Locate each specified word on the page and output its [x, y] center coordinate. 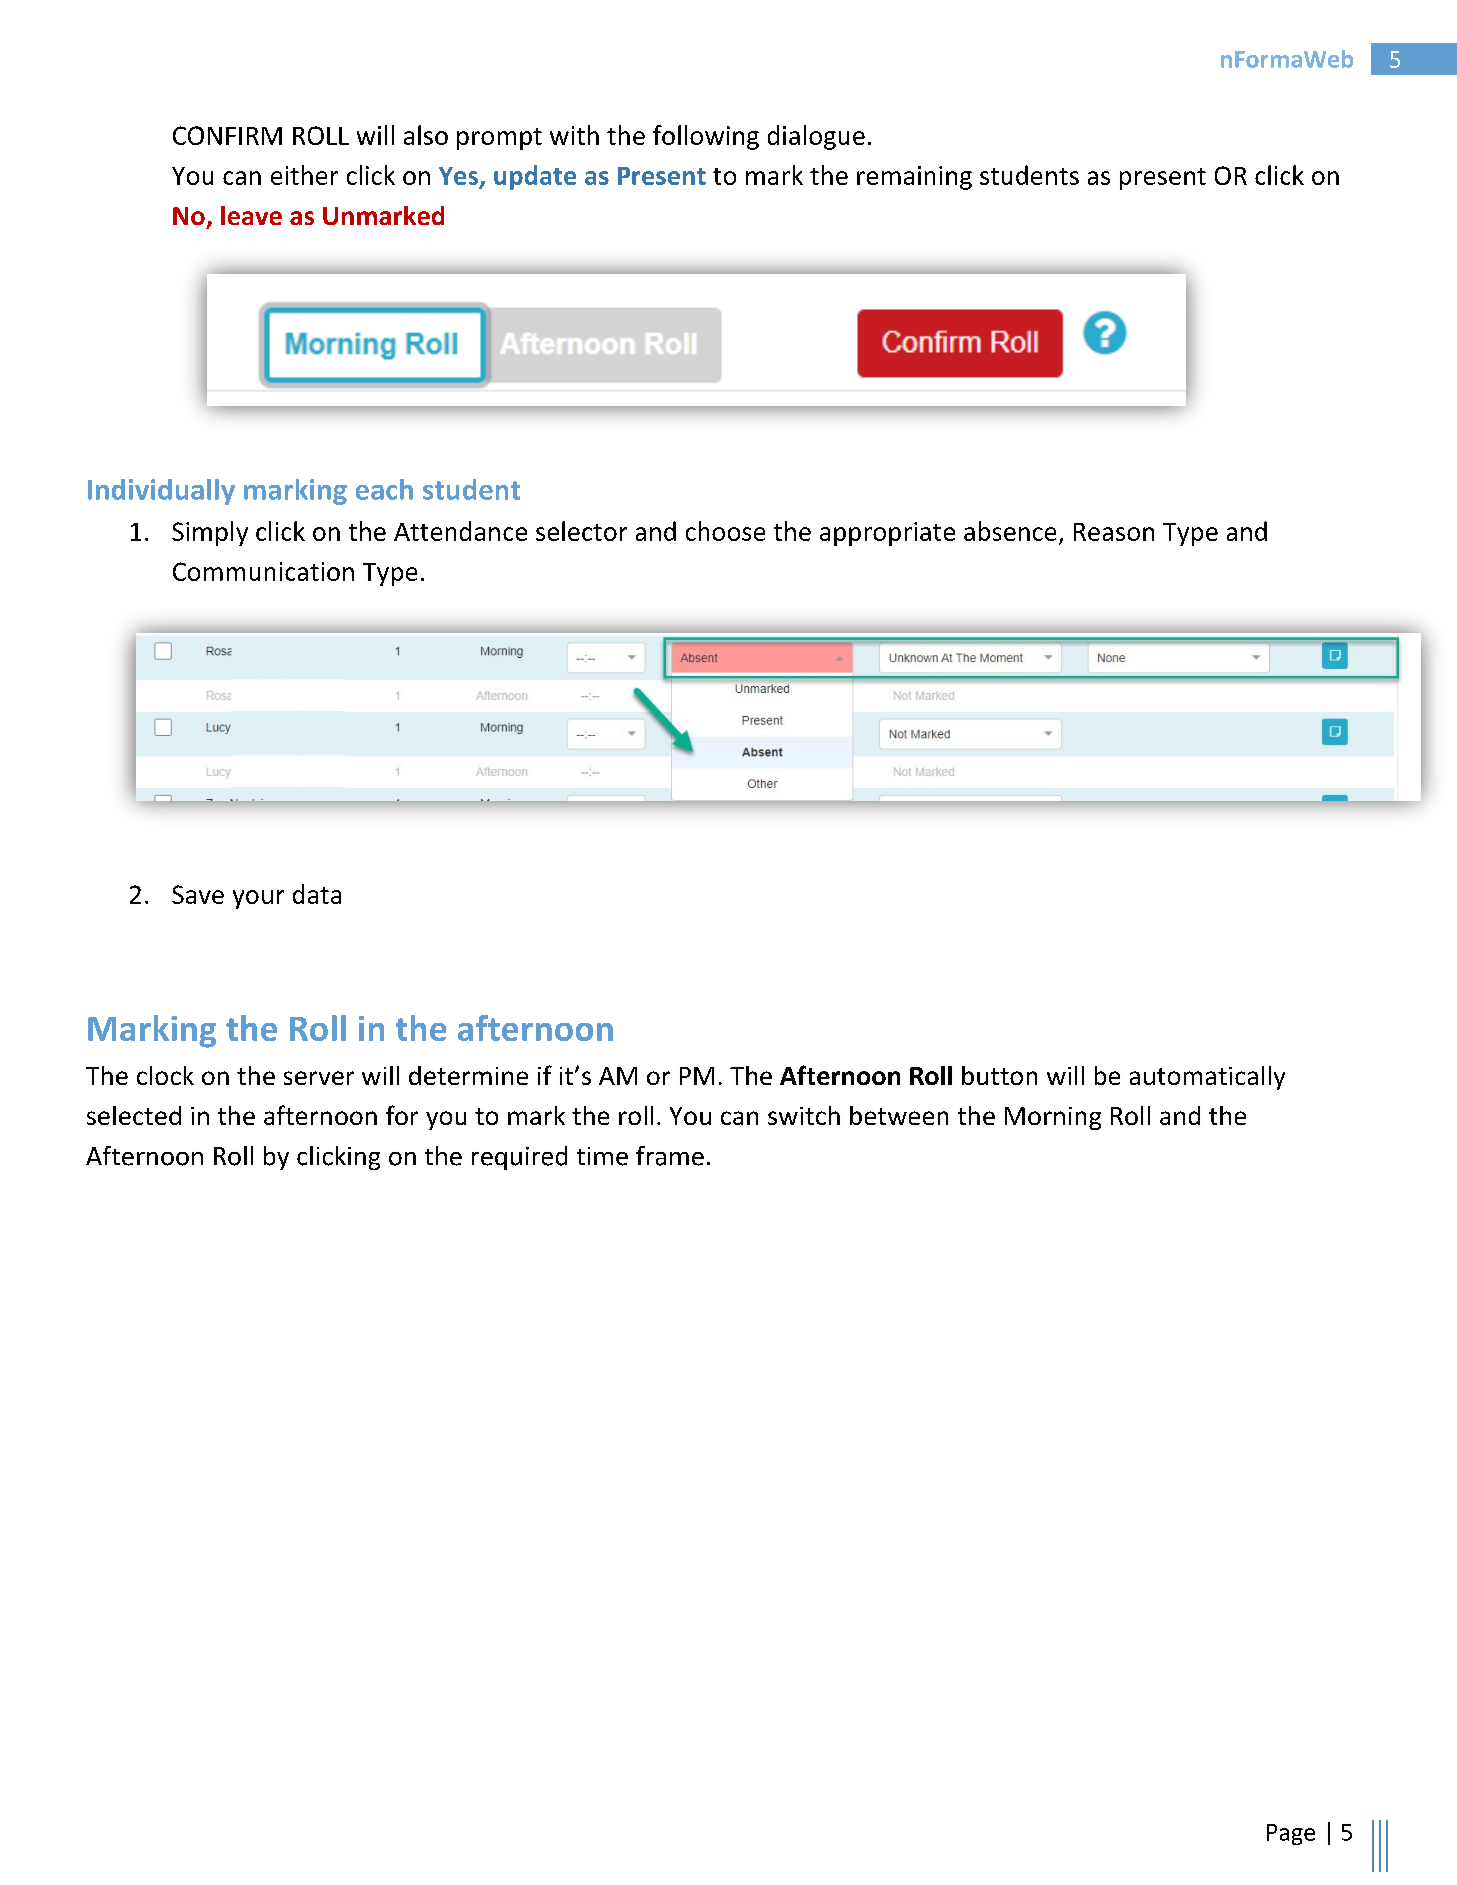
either [304, 175]
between [899, 1115]
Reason [1114, 532]
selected [134, 1115]
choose [725, 531]
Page [1291, 1834]
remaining [914, 178]
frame [670, 1156]
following [706, 137]
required [519, 1158]
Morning [1053, 1118]
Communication [263, 571]
